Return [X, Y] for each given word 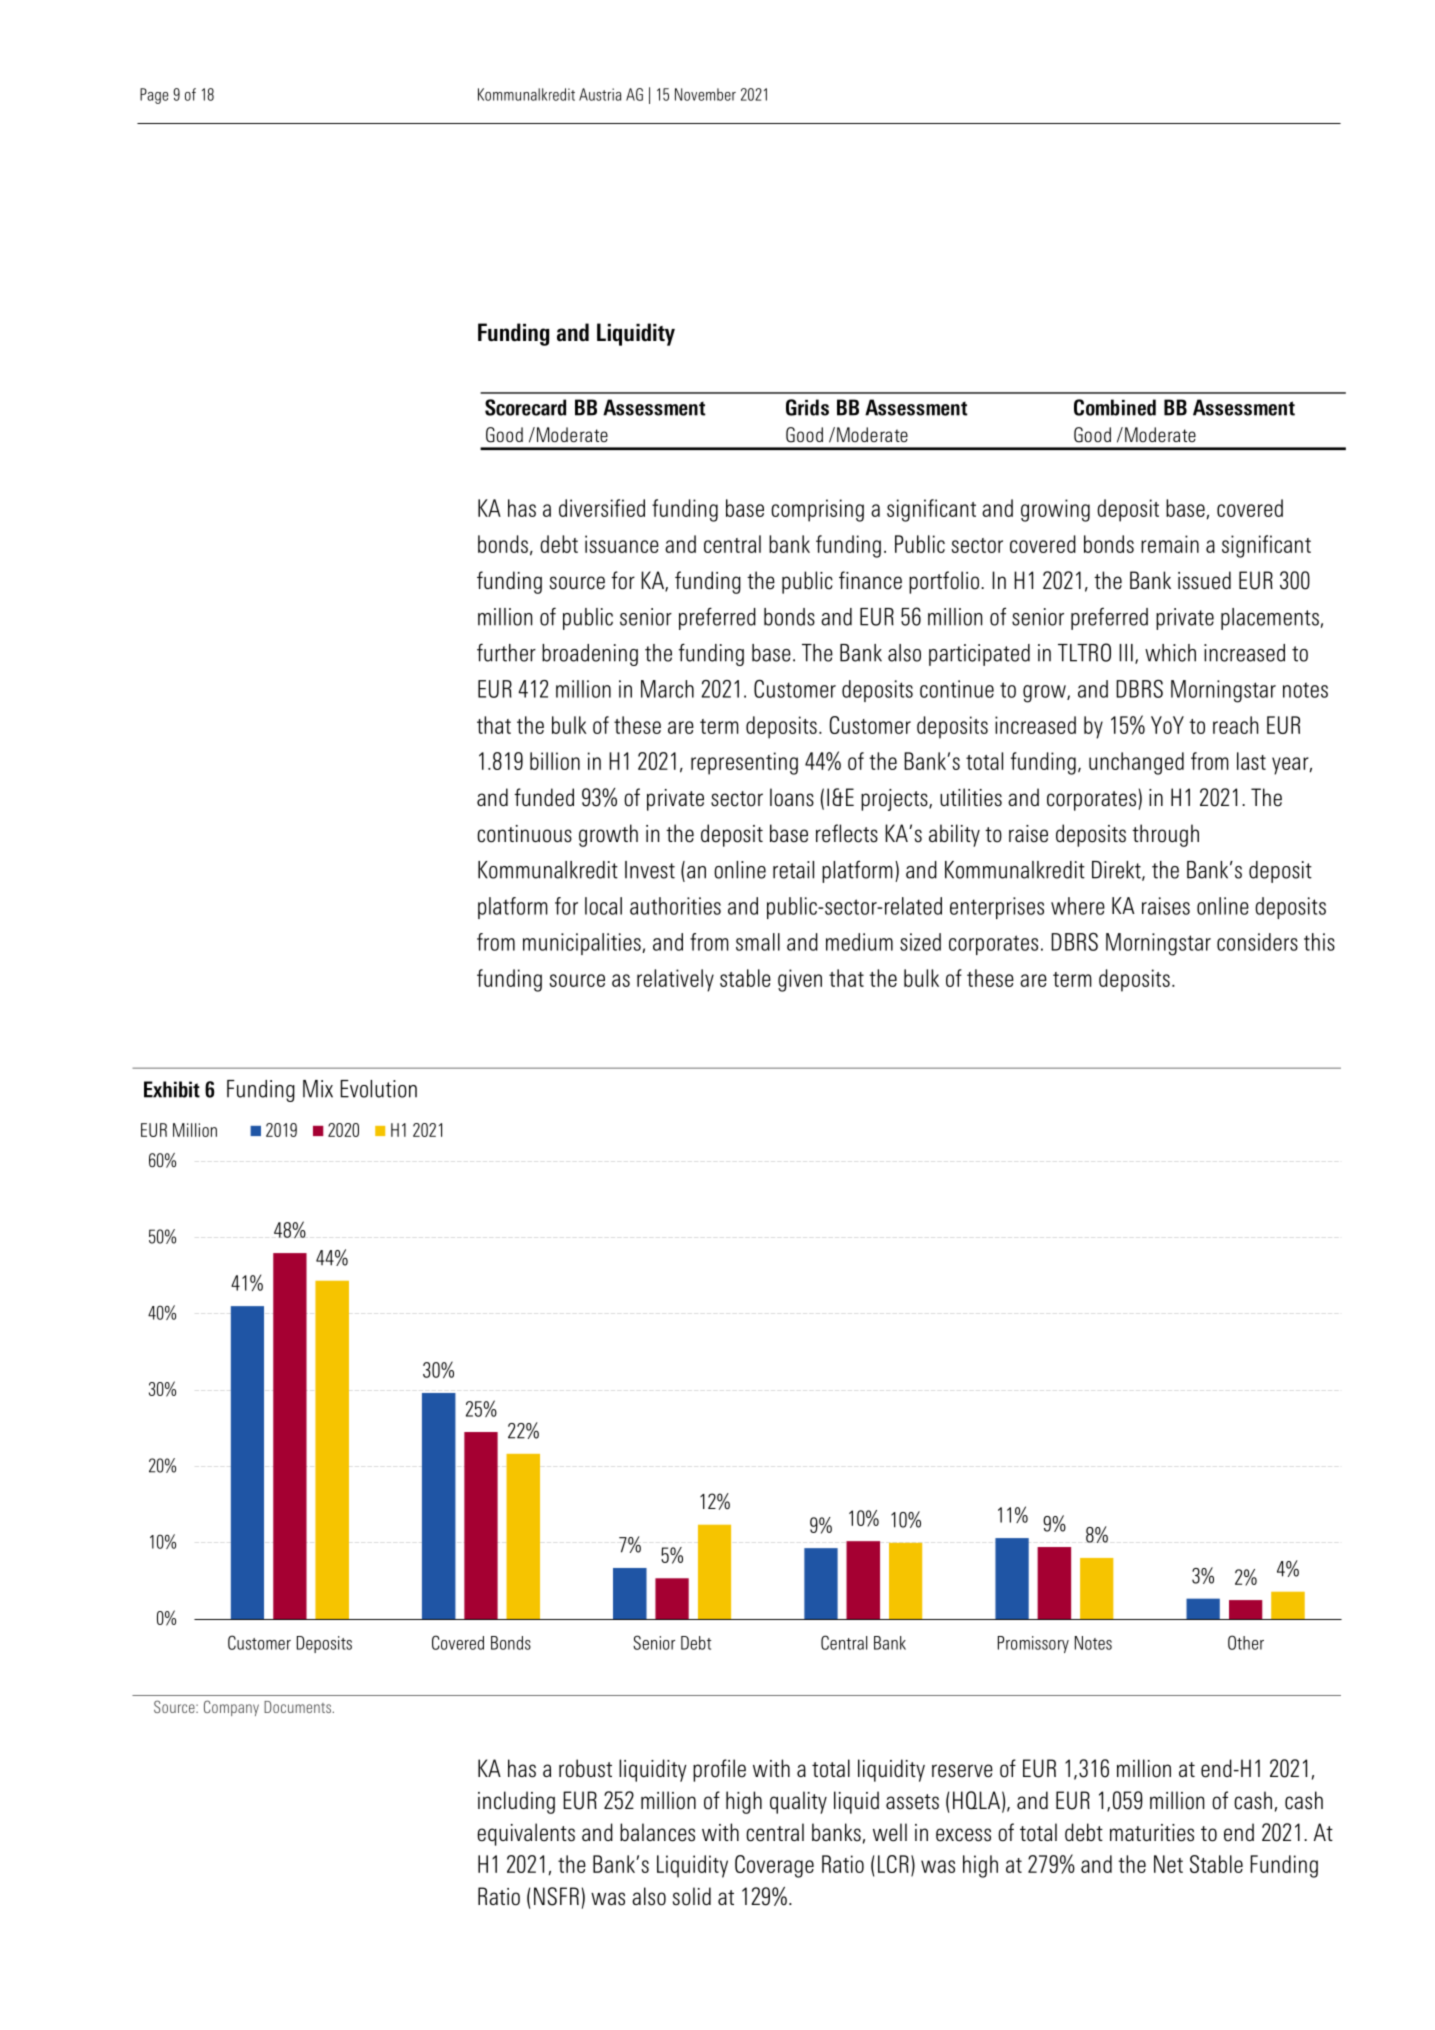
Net [1168, 1864]
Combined [1115, 407]
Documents [297, 1707]
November [705, 94]
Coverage [774, 1866]
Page [154, 96]
